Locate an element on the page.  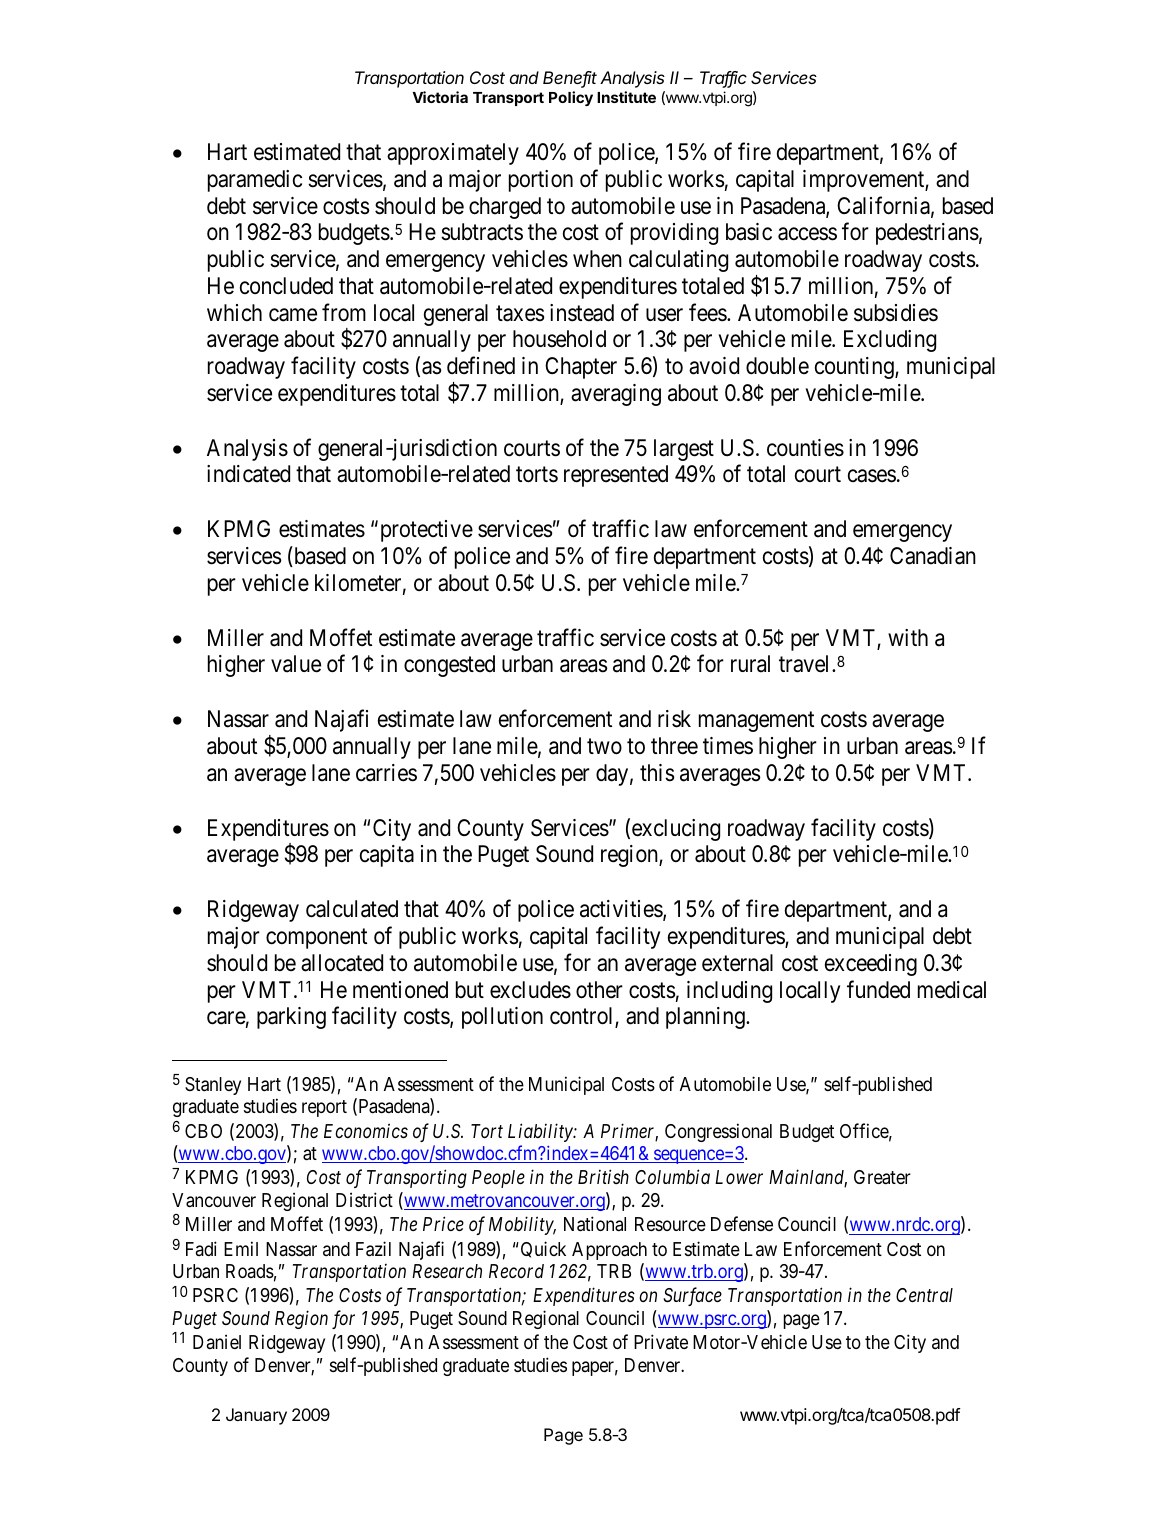
two is located at coordinates (604, 747).
